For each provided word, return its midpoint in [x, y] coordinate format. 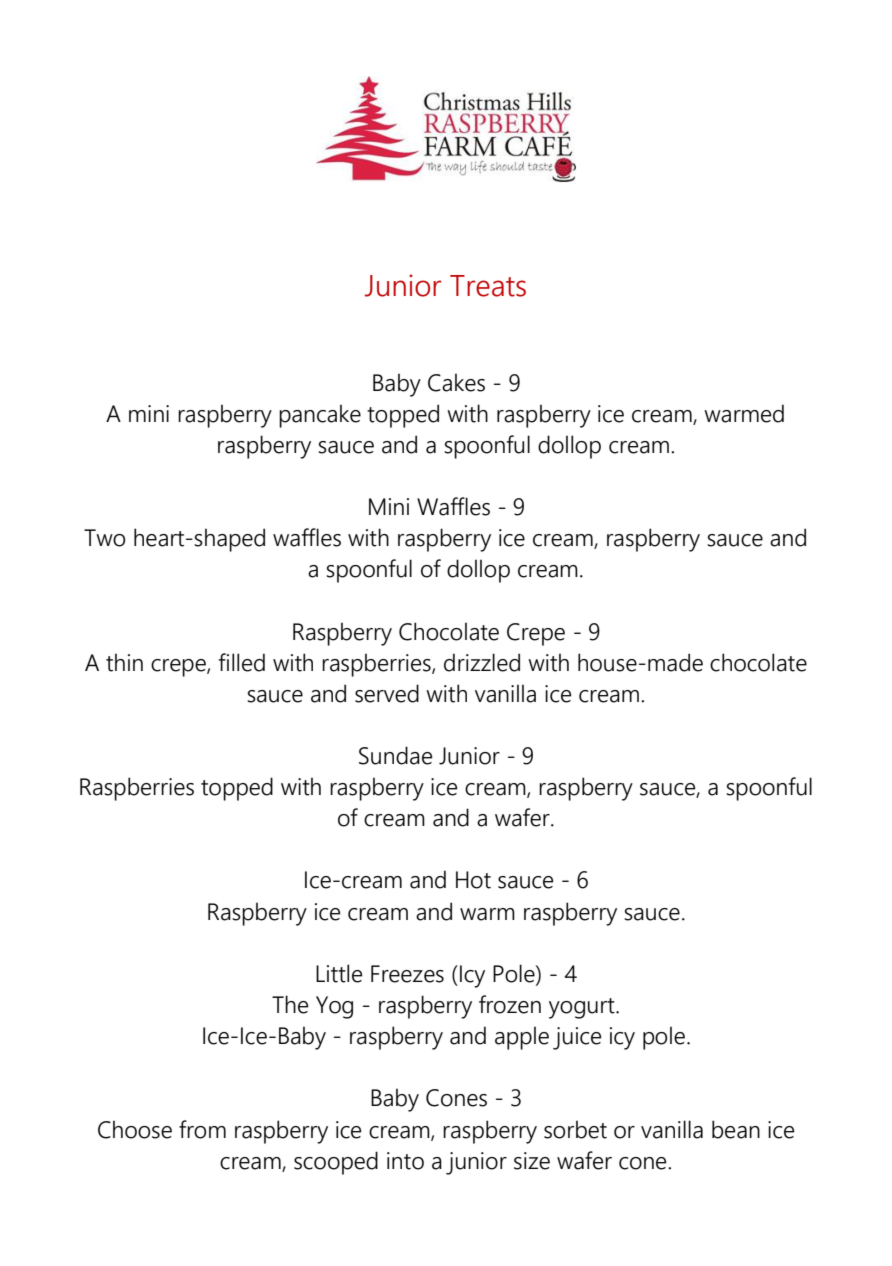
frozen [510, 1004]
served [387, 693]
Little [339, 973]
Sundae [395, 755]
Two [104, 538]
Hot [473, 880]
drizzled [482, 662]
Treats [488, 286]
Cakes [456, 382]
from [202, 1129]
